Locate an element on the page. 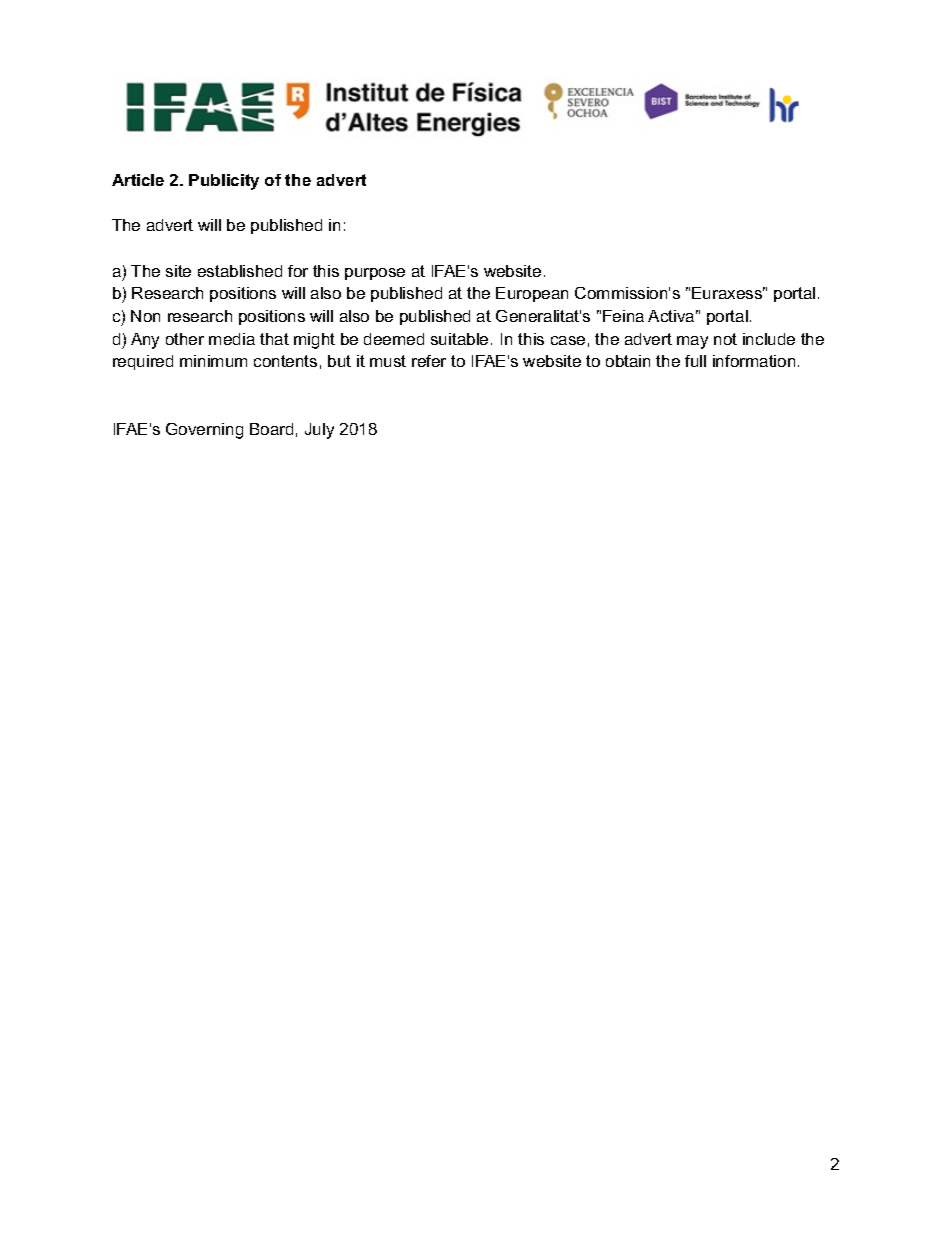  purpose is located at coordinates (375, 274).
